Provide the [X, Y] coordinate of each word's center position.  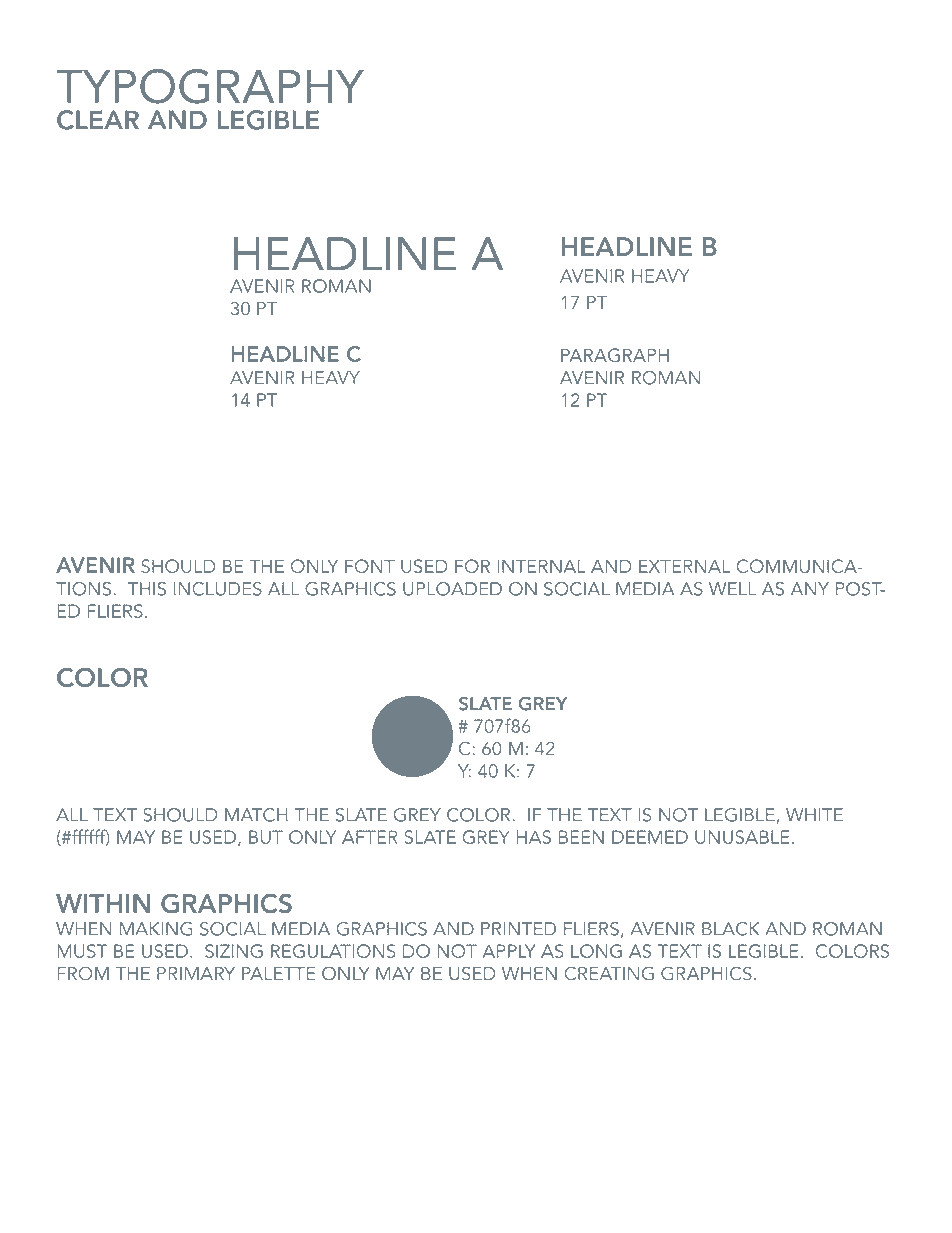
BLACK [731, 929]
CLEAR [98, 120]
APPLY [508, 951]
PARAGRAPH [615, 355]
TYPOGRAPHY [210, 86]
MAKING [156, 929]
